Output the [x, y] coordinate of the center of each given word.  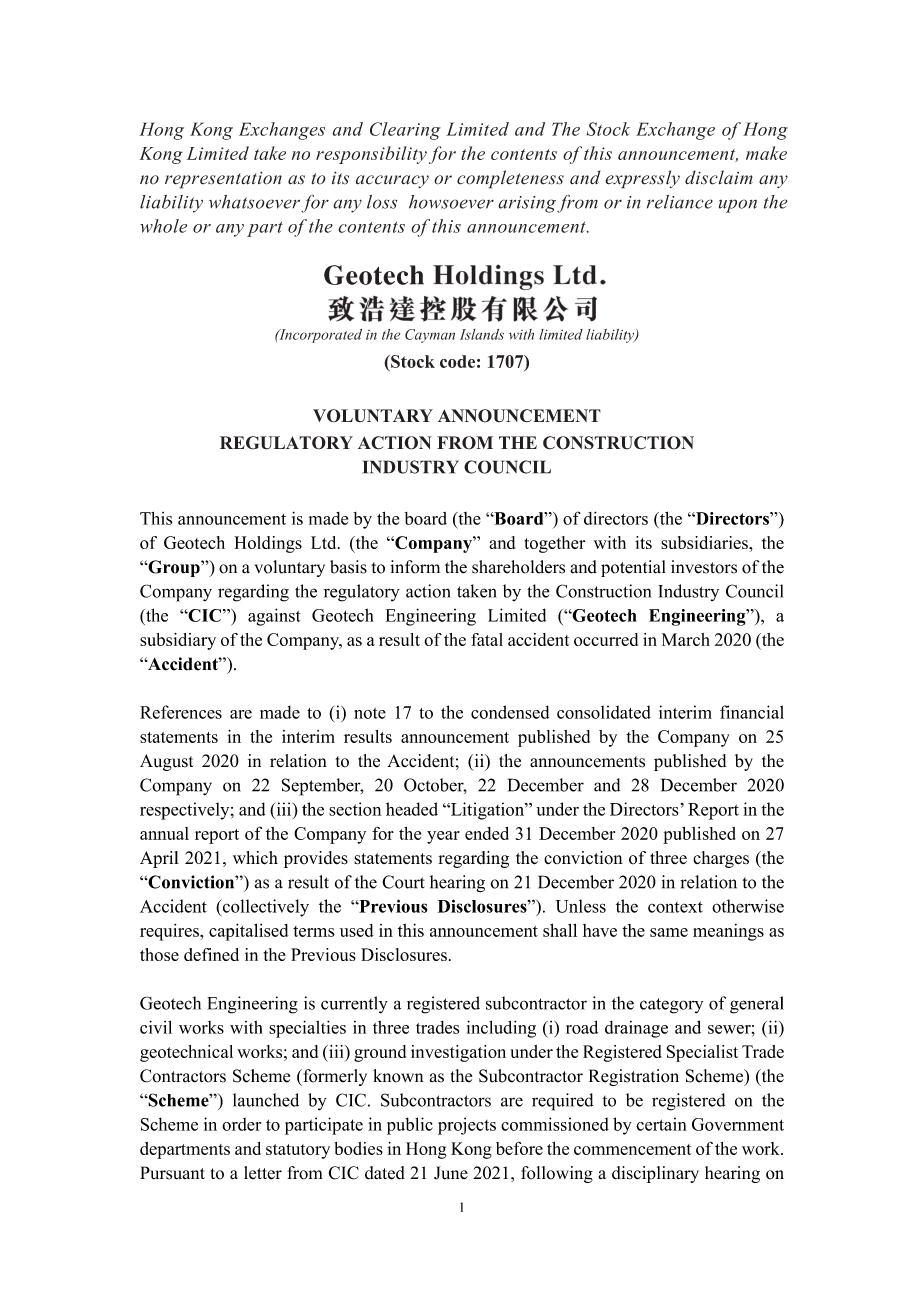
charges [721, 859]
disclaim [719, 177]
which [255, 858]
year [443, 837]
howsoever [451, 202]
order [241, 1124]
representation [223, 180]
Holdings [268, 544]
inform [415, 567]
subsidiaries [705, 542]
